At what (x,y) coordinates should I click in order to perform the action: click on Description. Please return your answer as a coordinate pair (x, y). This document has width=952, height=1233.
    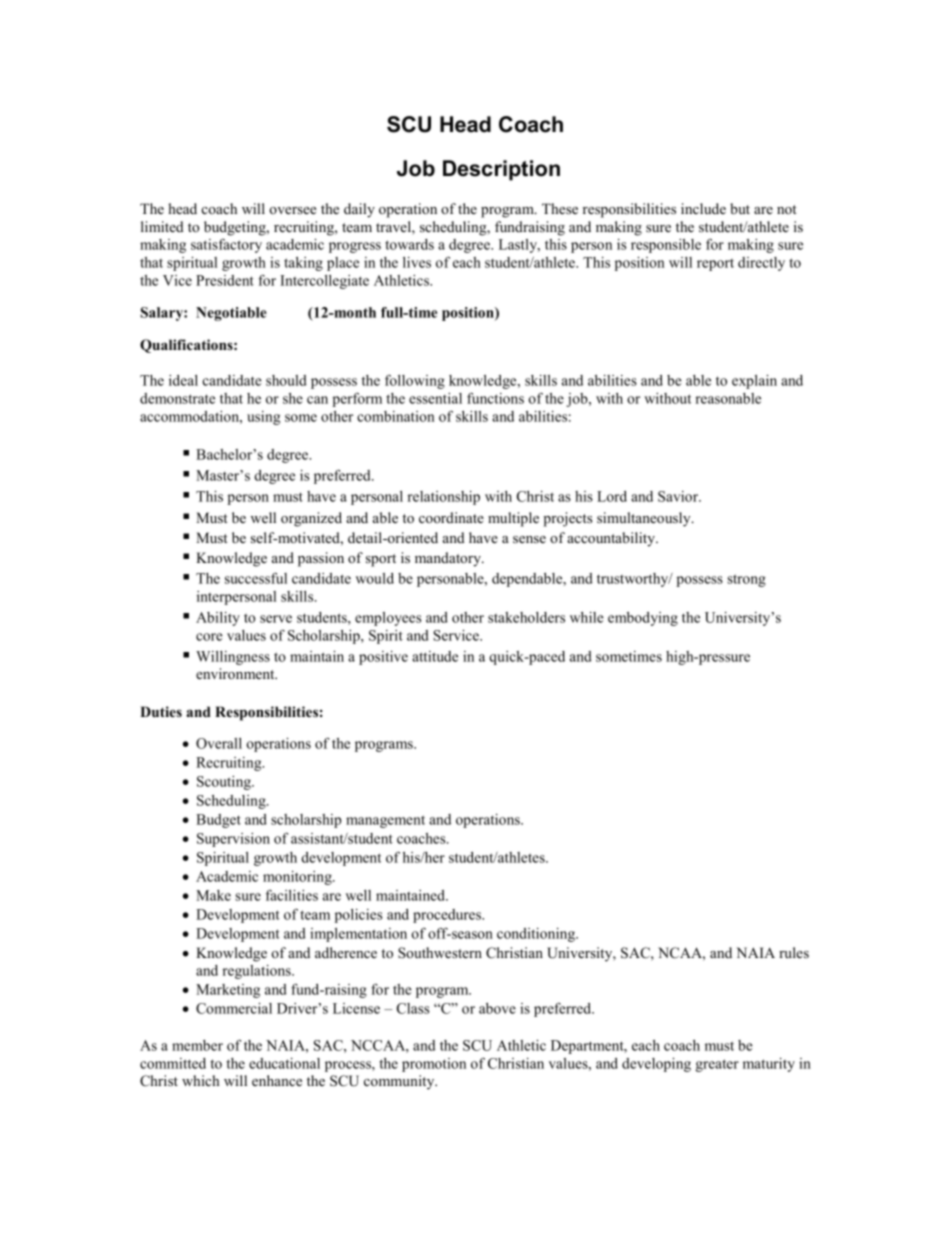
    Looking at the image, I should click on (501, 170).
